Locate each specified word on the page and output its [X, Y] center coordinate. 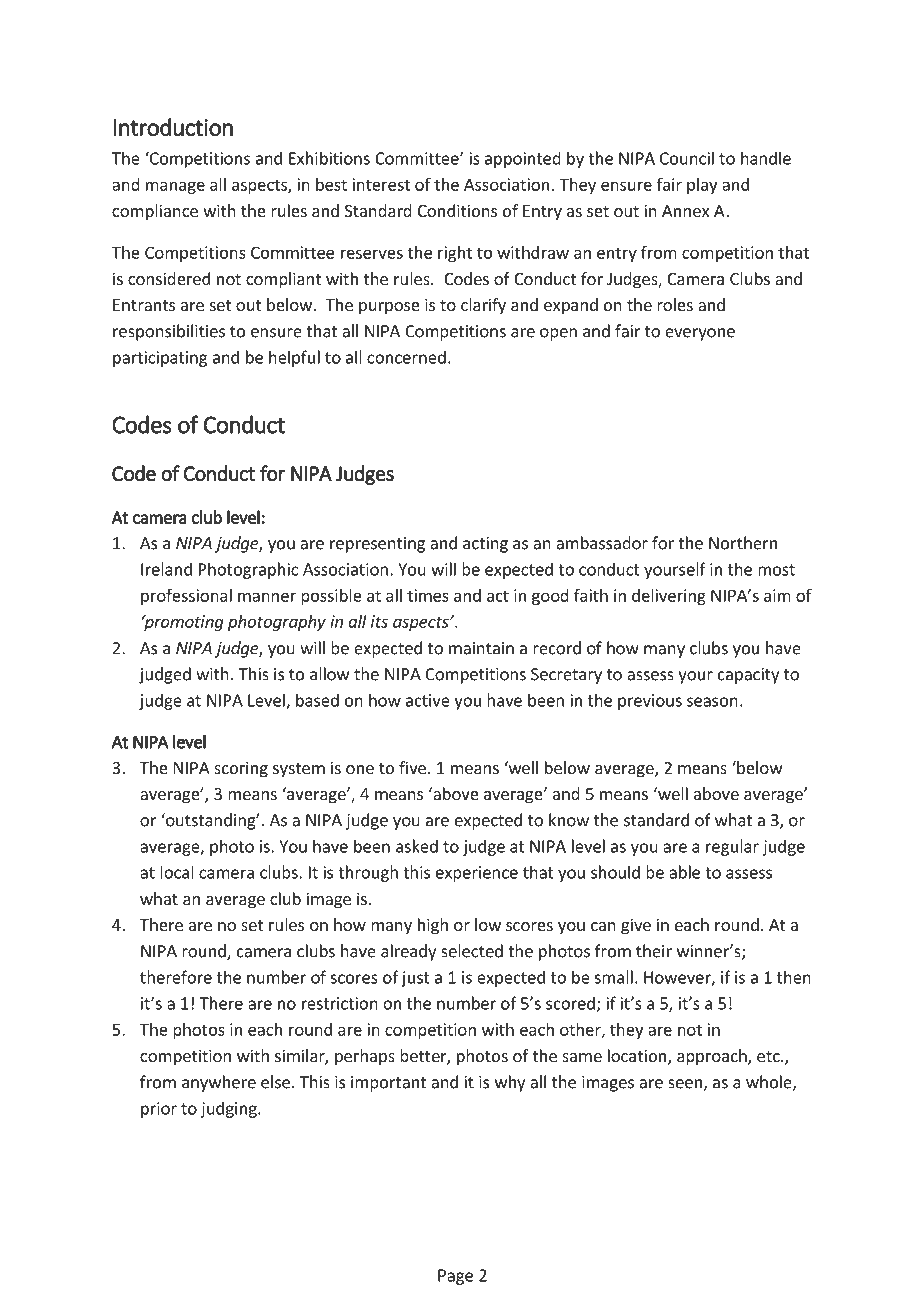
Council [687, 158]
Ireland [166, 569]
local [176, 872]
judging [230, 1109]
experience [477, 874]
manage [175, 187]
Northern [743, 543]
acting [485, 545]
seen [686, 1085]
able [684, 872]
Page [455, 1277]
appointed [523, 159]
